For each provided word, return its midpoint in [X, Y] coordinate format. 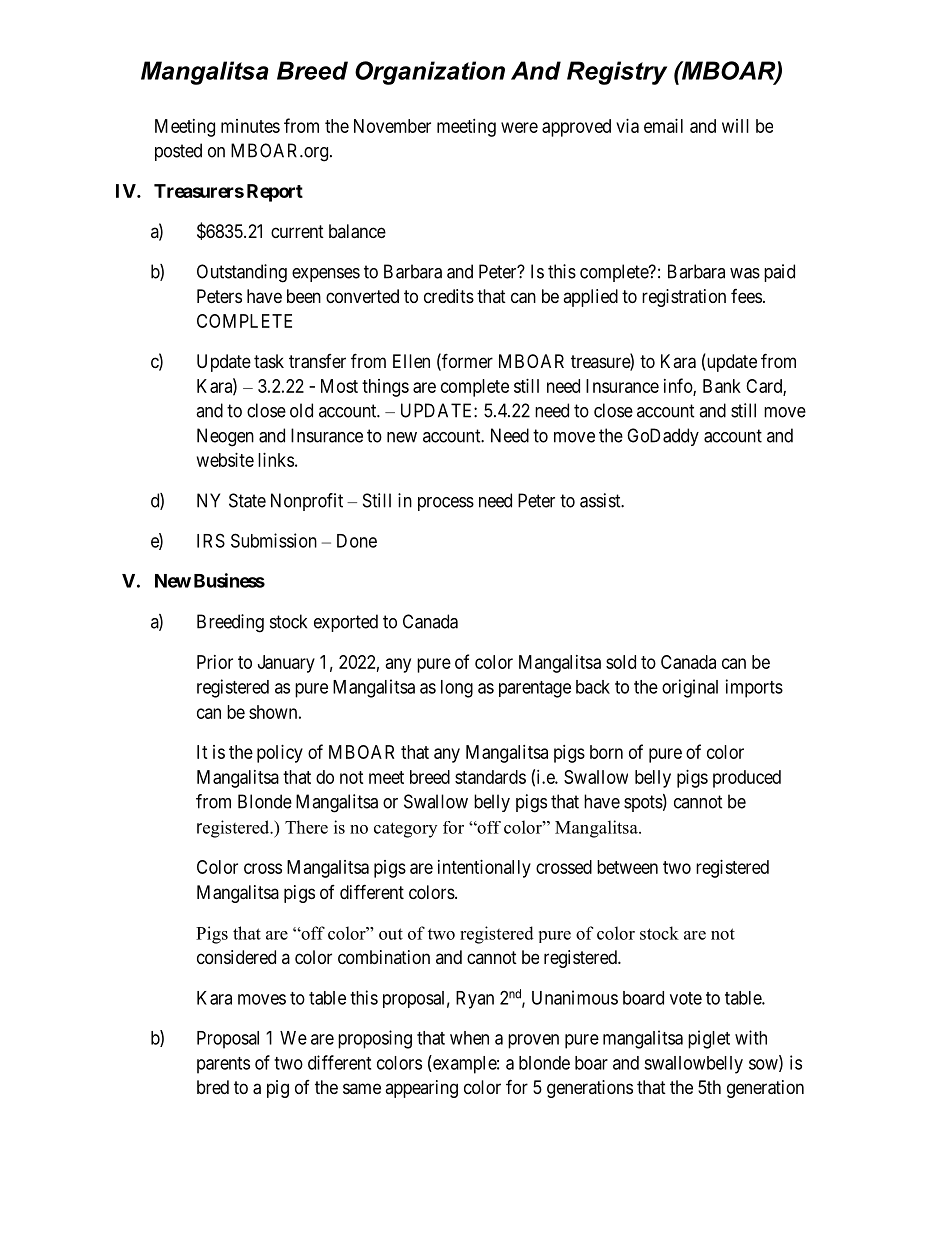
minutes [250, 126]
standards [490, 777]
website [225, 460]
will [735, 126]
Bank [722, 386]
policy [280, 754]
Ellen [411, 361]
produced [747, 779]
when [469, 1038]
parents [223, 1065]
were [519, 127]
